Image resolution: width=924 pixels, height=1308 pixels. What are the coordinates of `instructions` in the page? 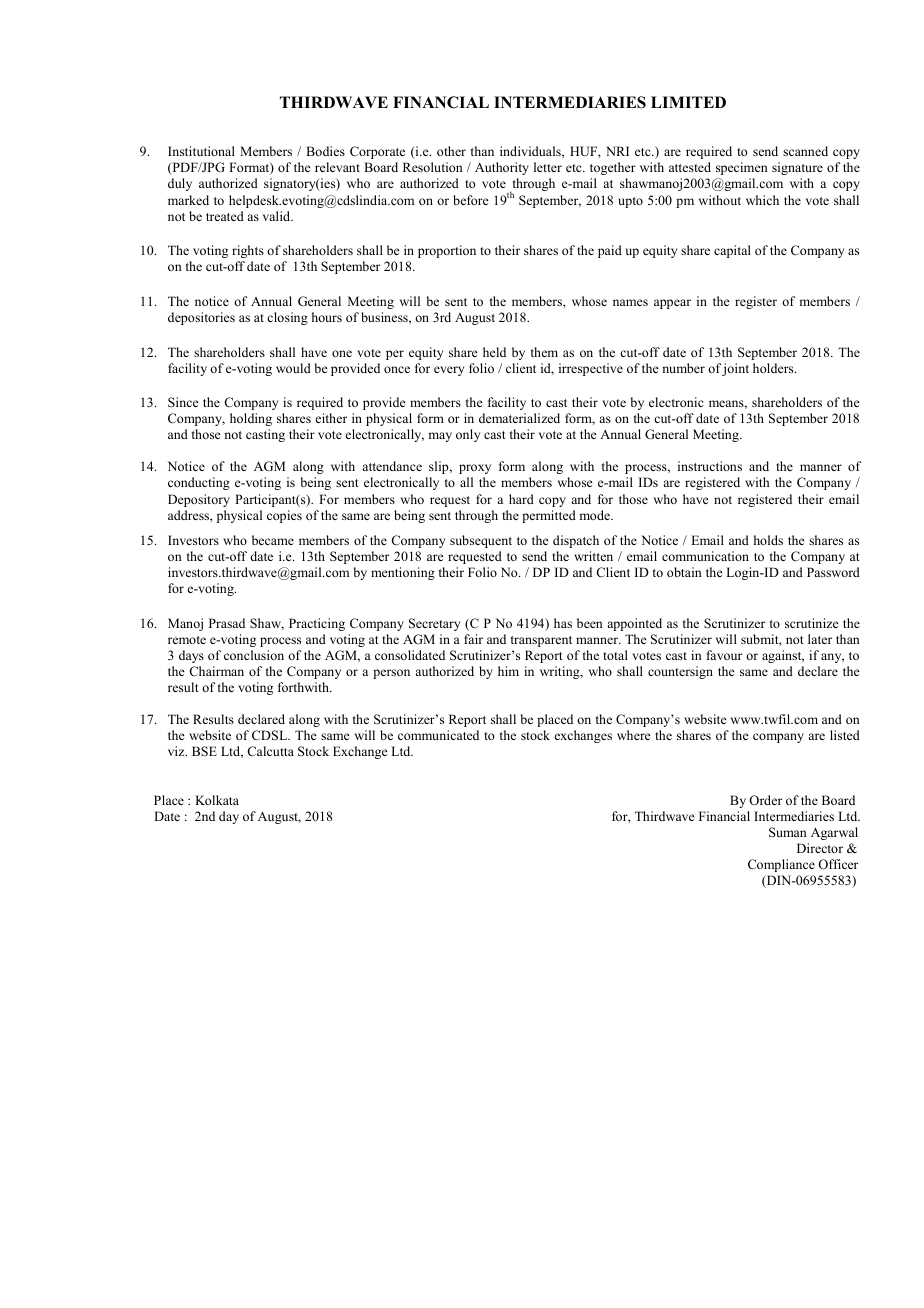 It's located at (710, 466).
